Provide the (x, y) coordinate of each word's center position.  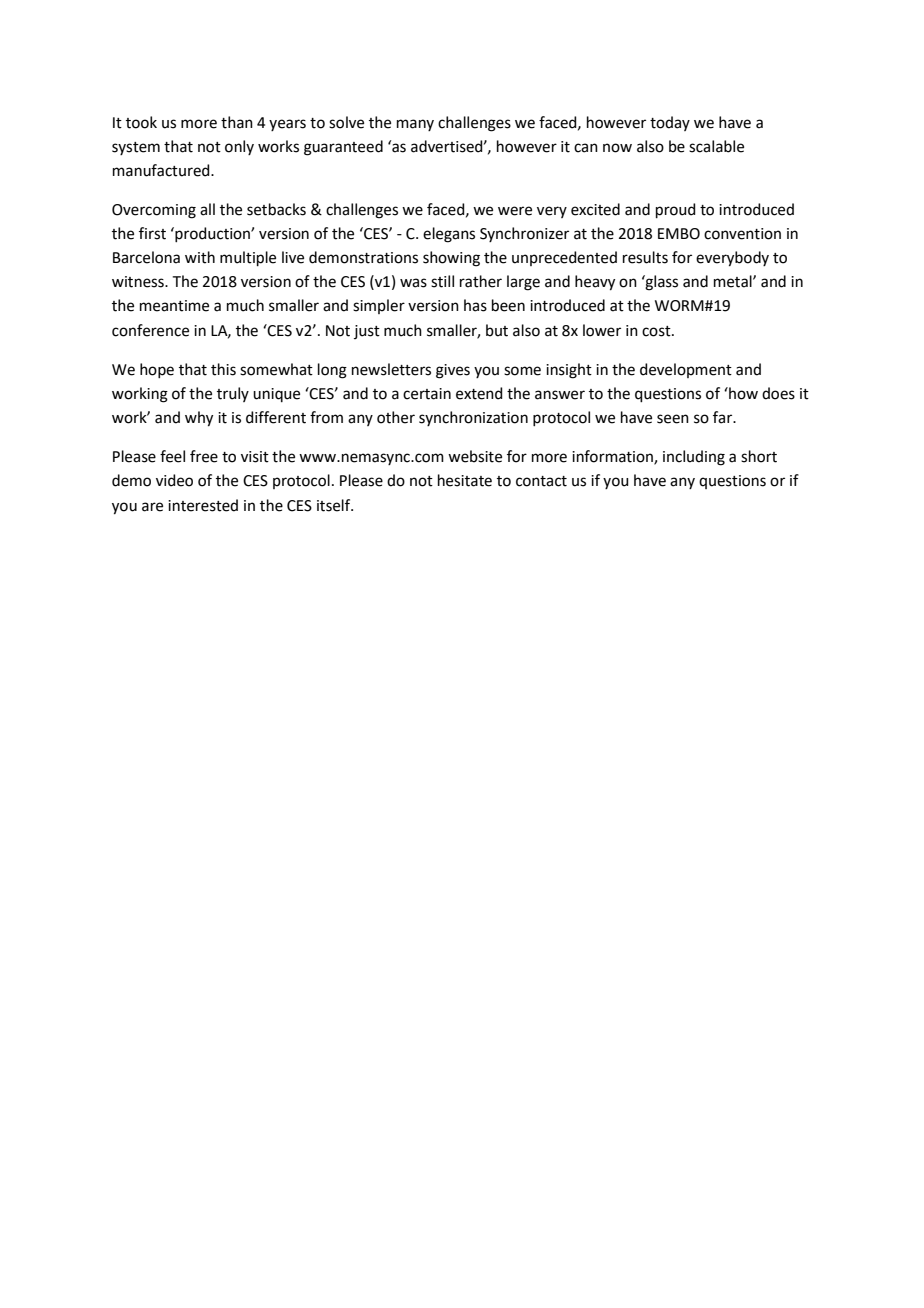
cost (657, 331)
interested (203, 505)
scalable (716, 146)
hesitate (465, 480)
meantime (174, 306)
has (475, 305)
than (237, 122)
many (415, 125)
